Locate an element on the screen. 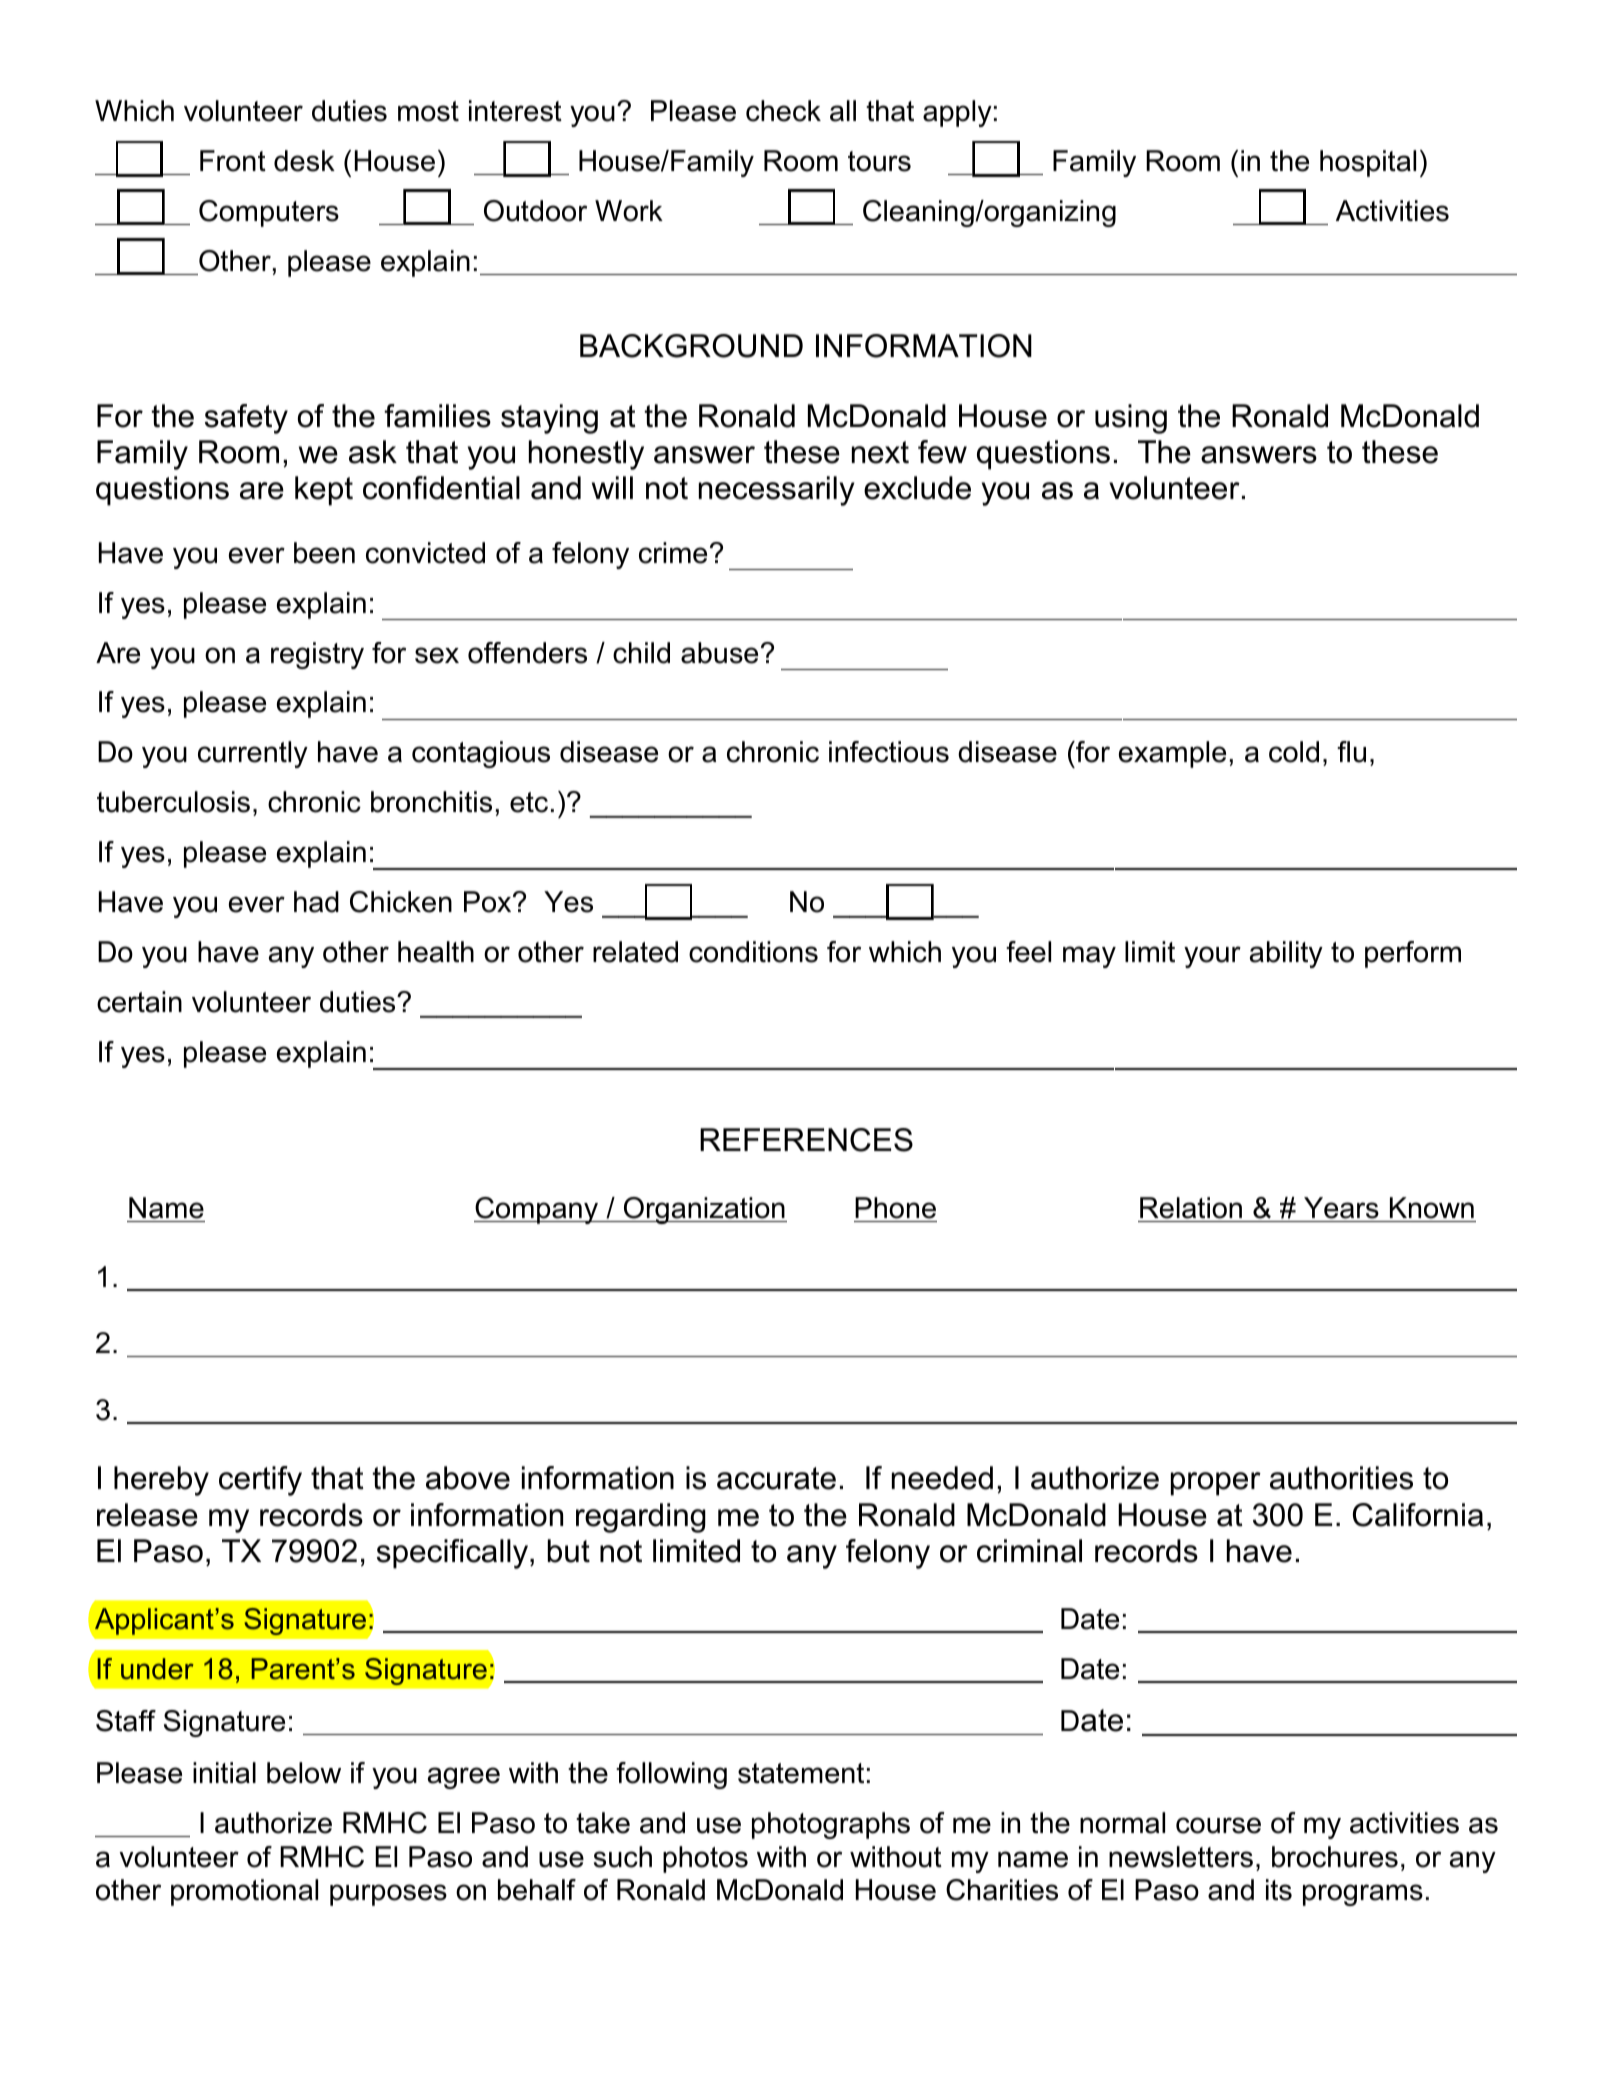 This screenshot has height=2086, width=1612. course is located at coordinates (1218, 1825).
